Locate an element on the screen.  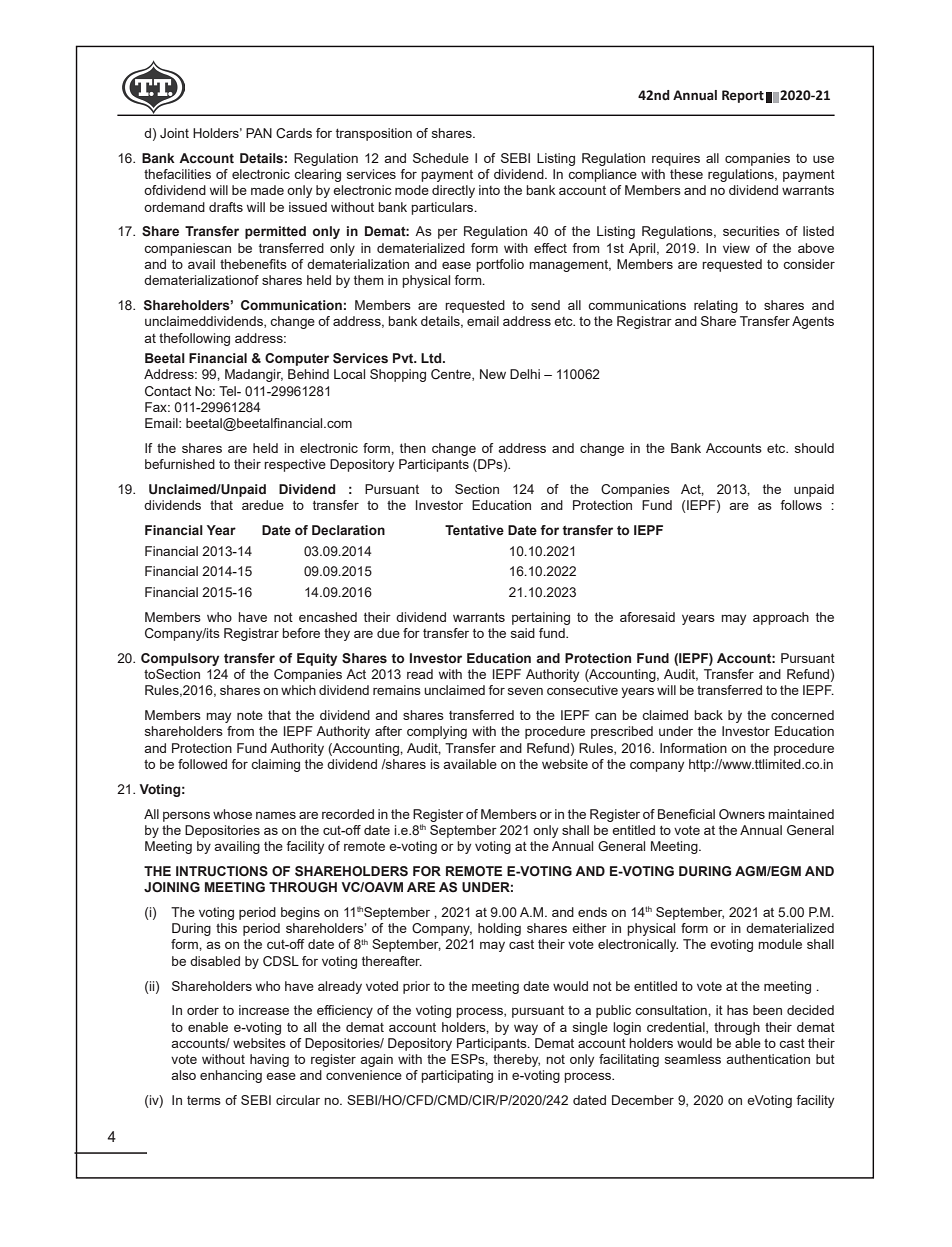
enhancing is located at coordinates (231, 1076).
